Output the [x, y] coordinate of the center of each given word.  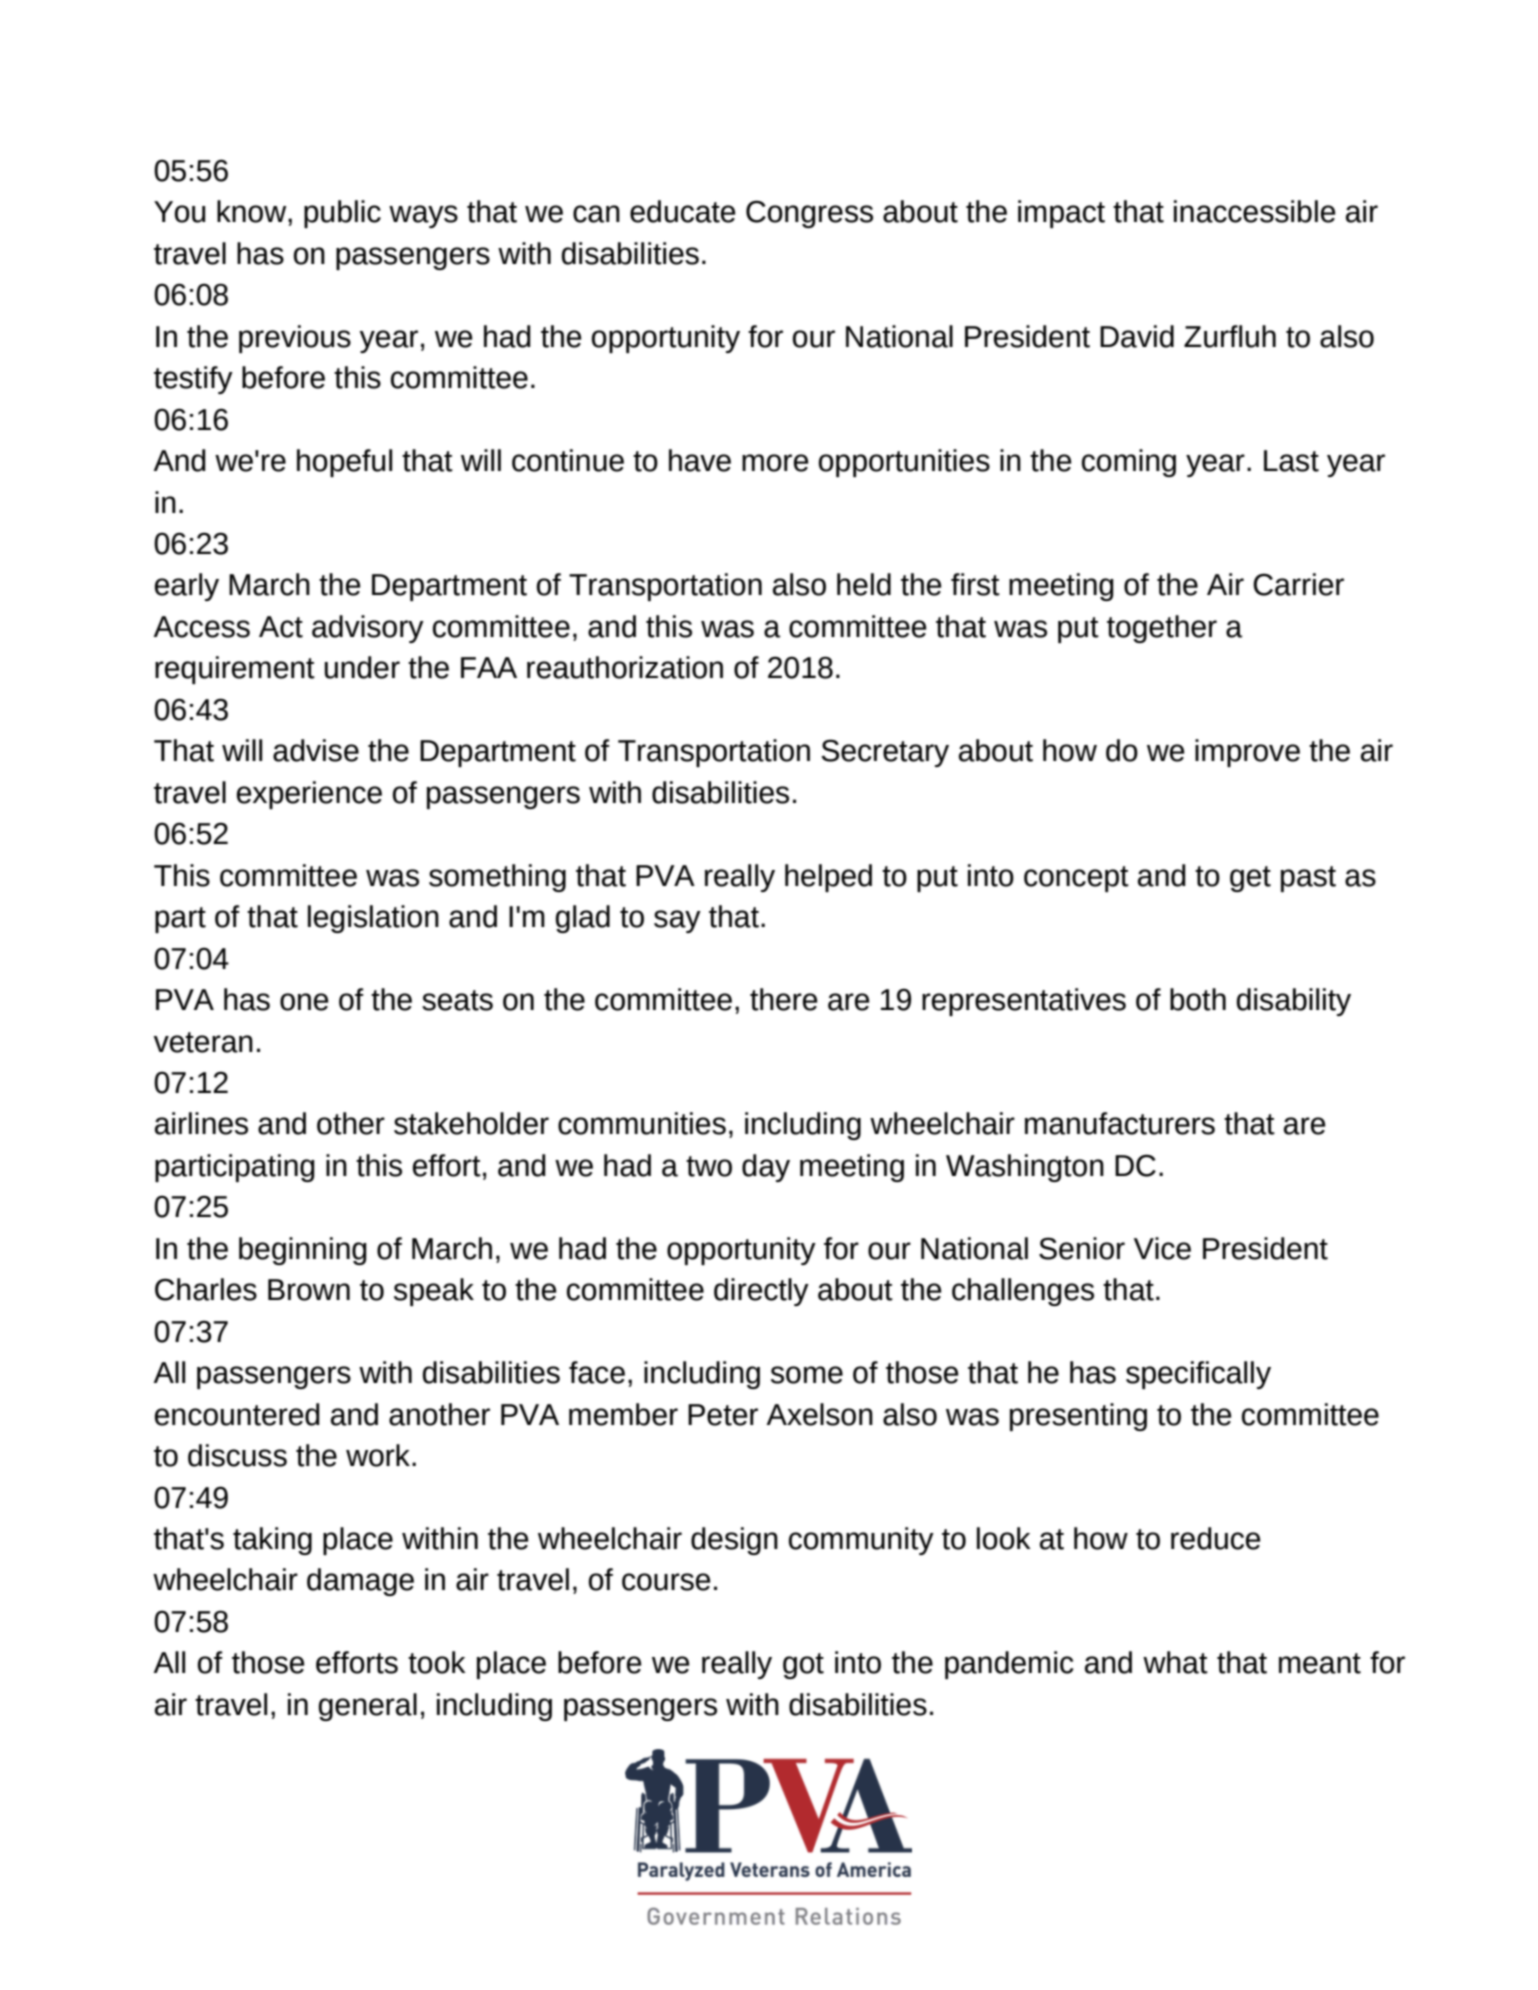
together [1162, 629]
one [304, 1002]
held [864, 584]
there [784, 999]
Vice [1162, 1248]
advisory [368, 629]
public [342, 214]
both [1198, 999]
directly [761, 1292]
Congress [809, 214]
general [368, 1707]
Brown [309, 1290]
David [1137, 336]
